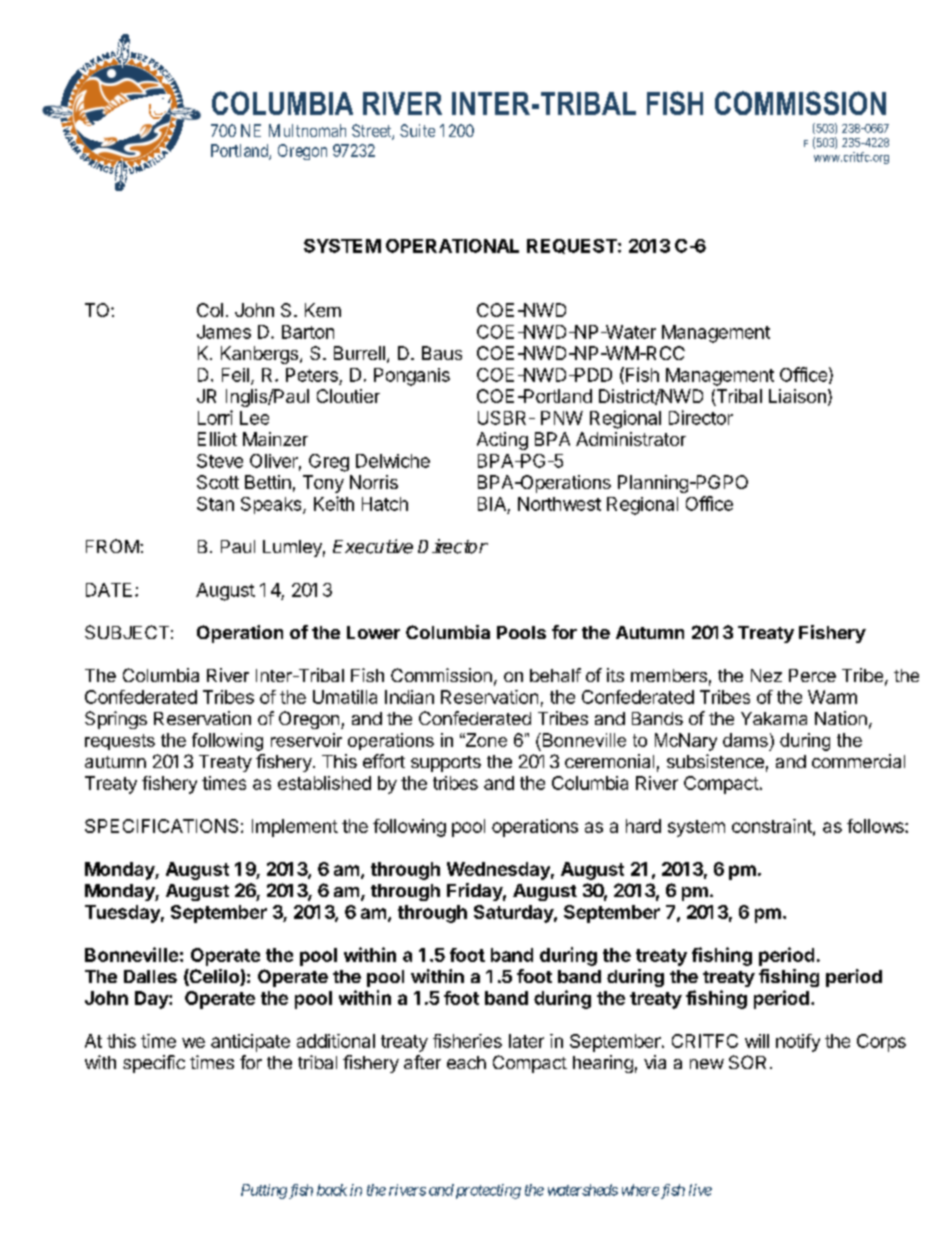  Describe the element at coordinates (798, 1043) in the document. I see `notify` at that location.
